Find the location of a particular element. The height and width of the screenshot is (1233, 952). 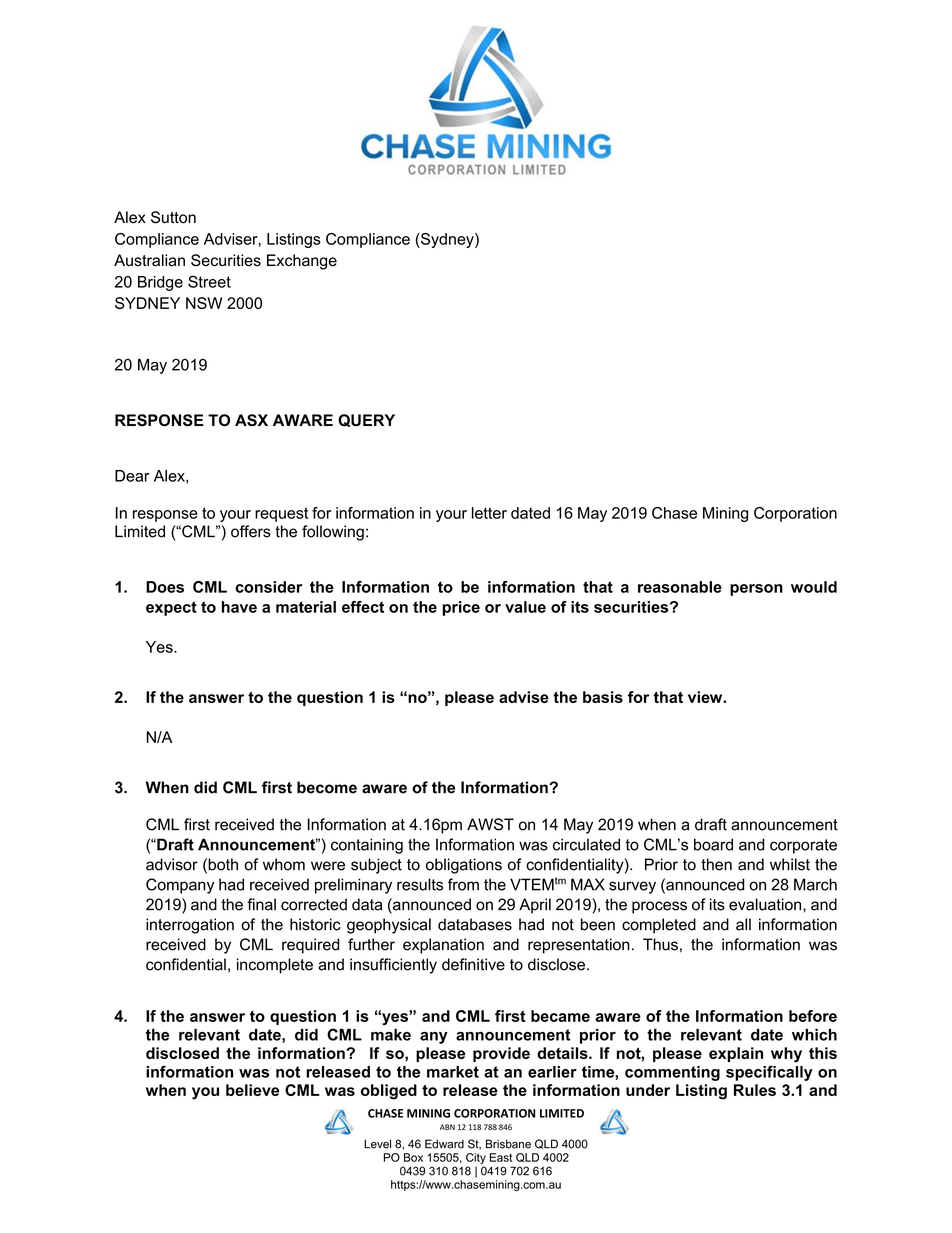

board is located at coordinates (713, 844).
